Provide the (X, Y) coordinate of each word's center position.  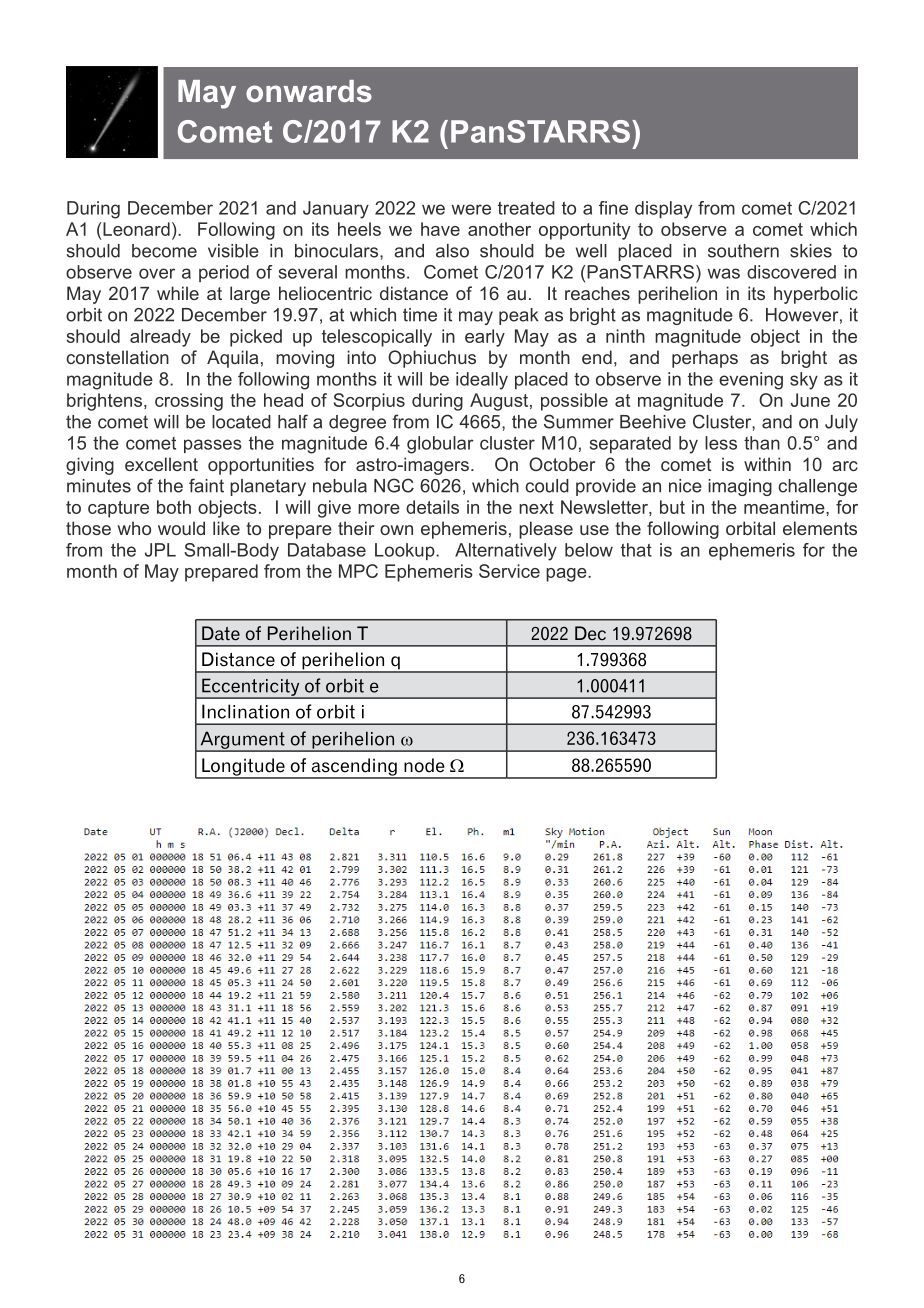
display (663, 210)
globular (440, 445)
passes (213, 446)
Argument (242, 741)
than (762, 443)
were (471, 209)
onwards (309, 91)
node (424, 765)
